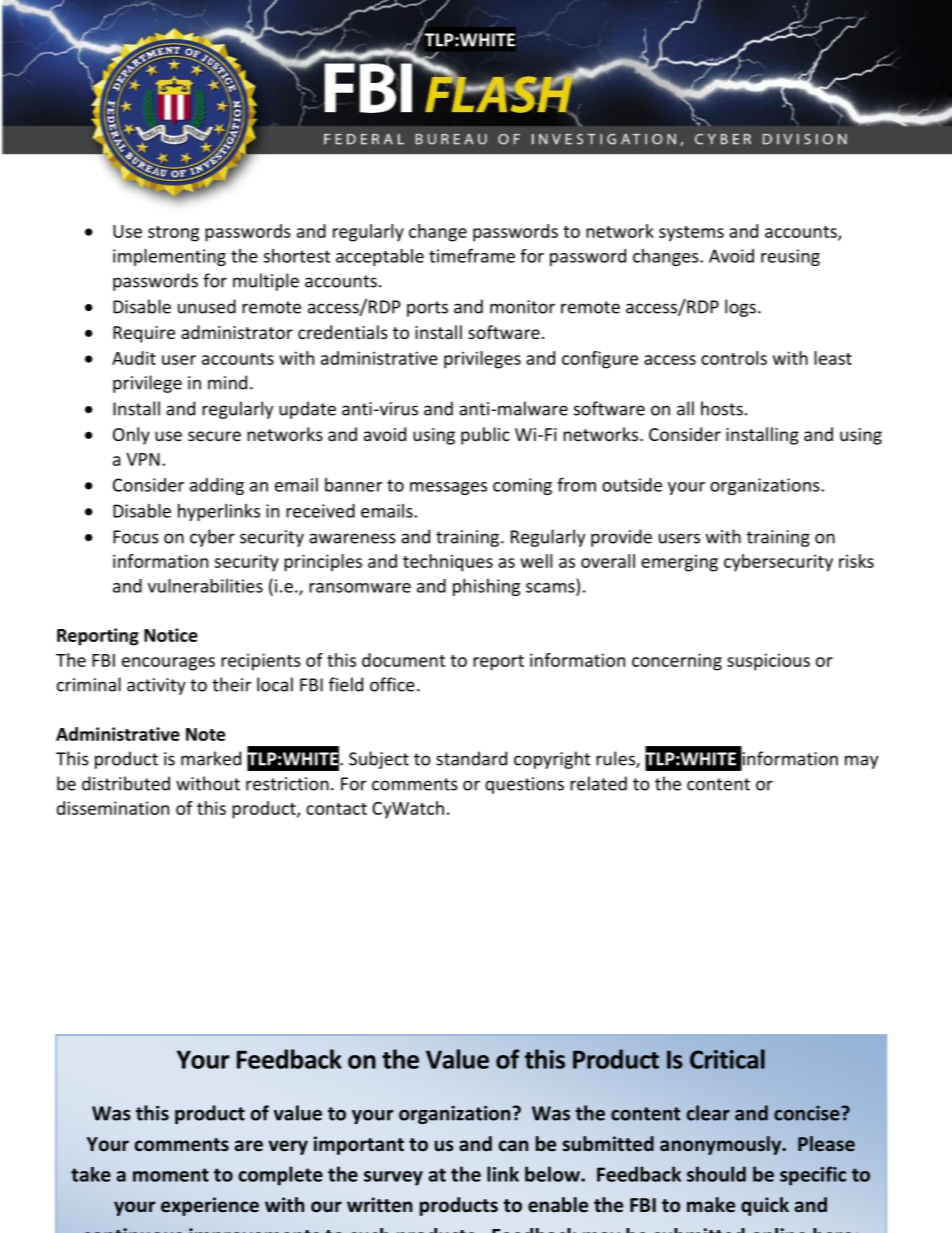 This screenshot has width=952, height=1233. What do you see at coordinates (113, 808) in the screenshot?
I see `dissemination` at bounding box center [113, 808].
